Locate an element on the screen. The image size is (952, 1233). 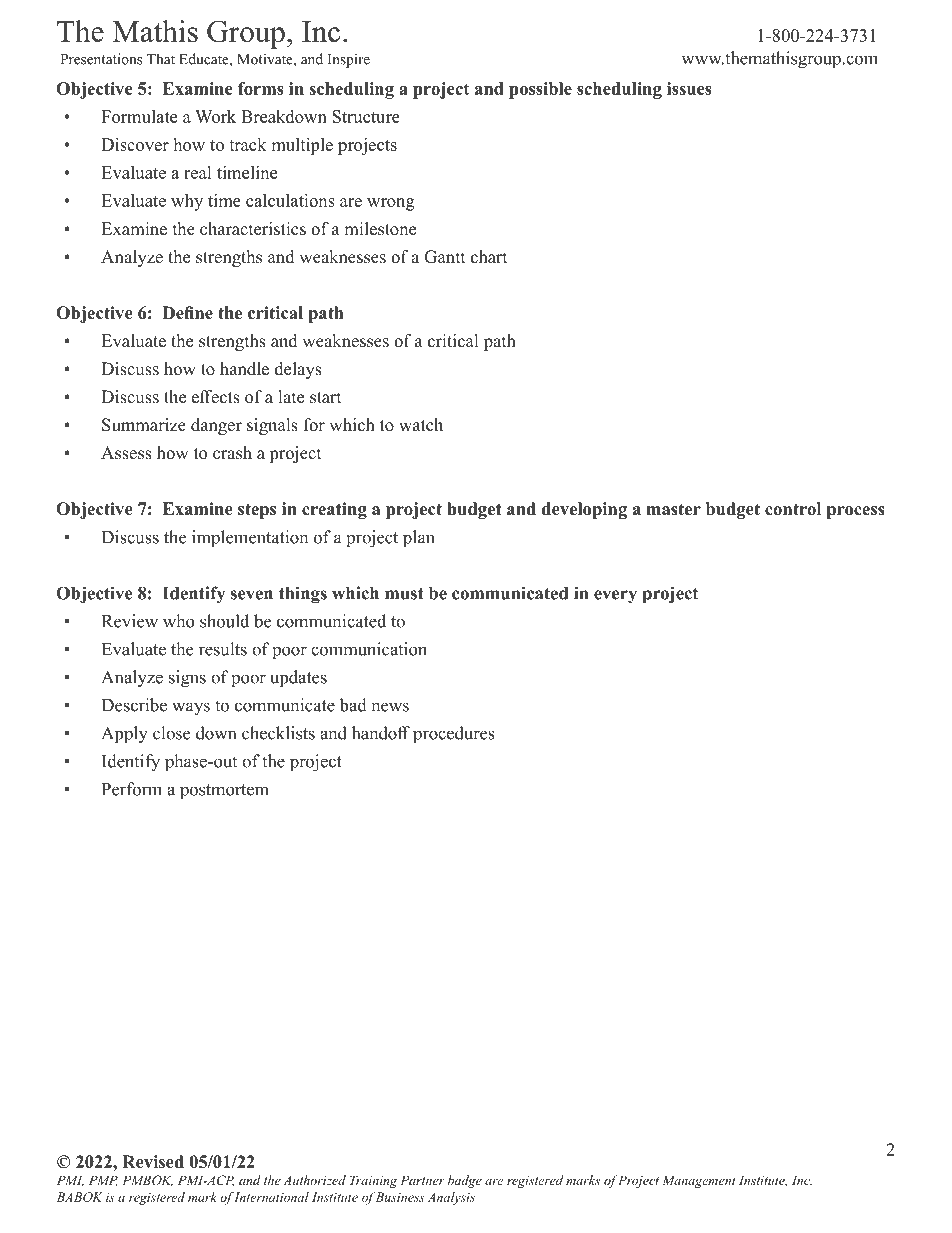
Work is located at coordinates (215, 116).
